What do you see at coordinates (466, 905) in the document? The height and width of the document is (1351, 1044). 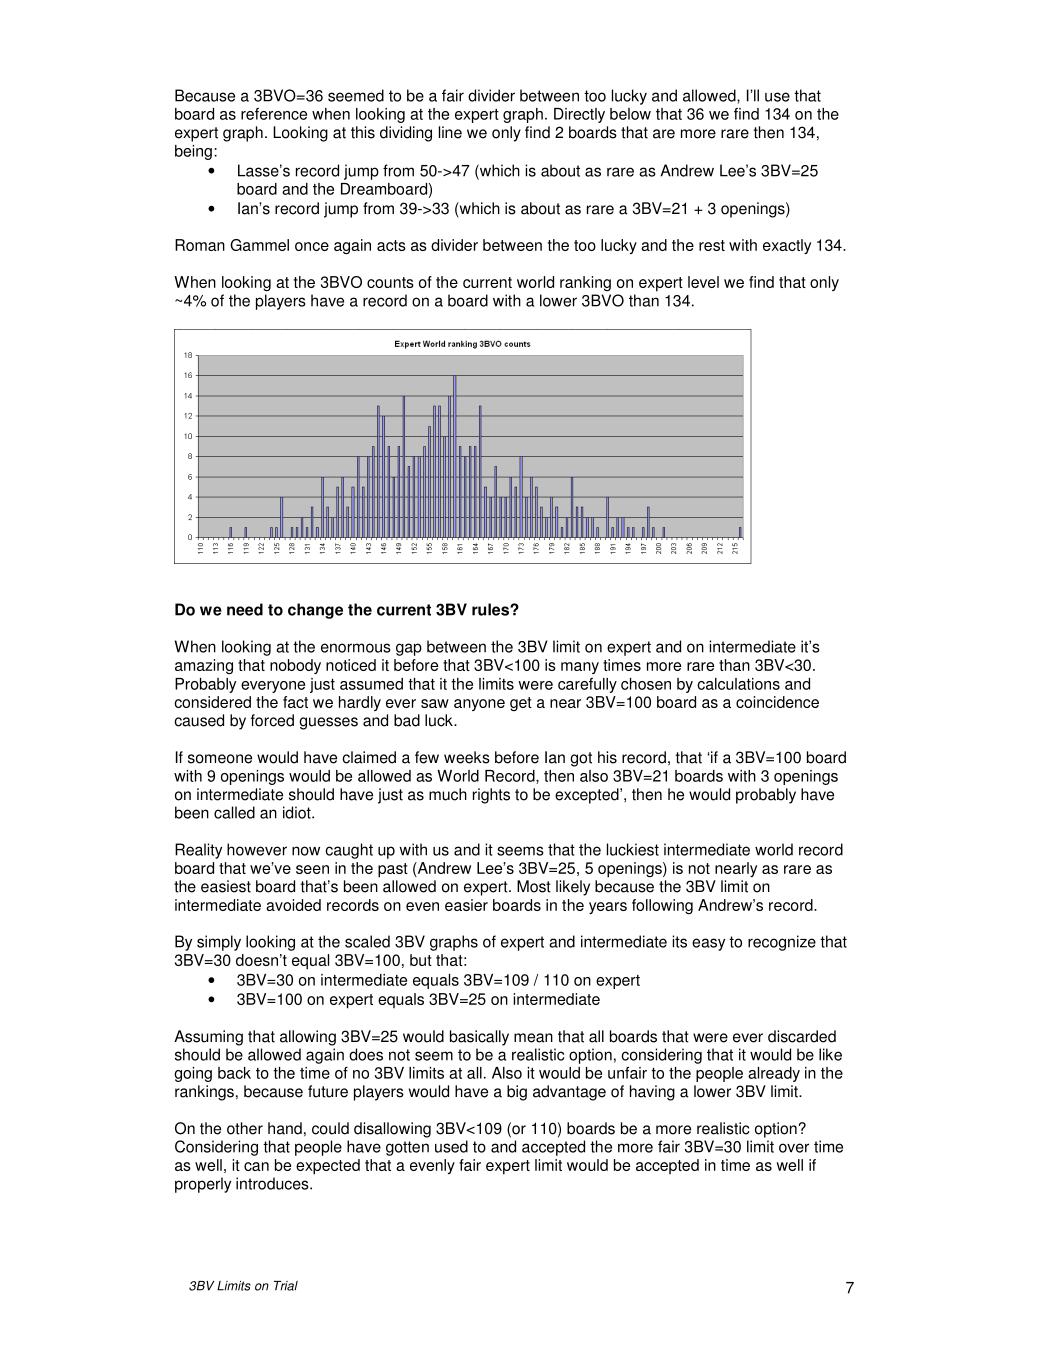 I see `easier` at bounding box center [466, 905].
